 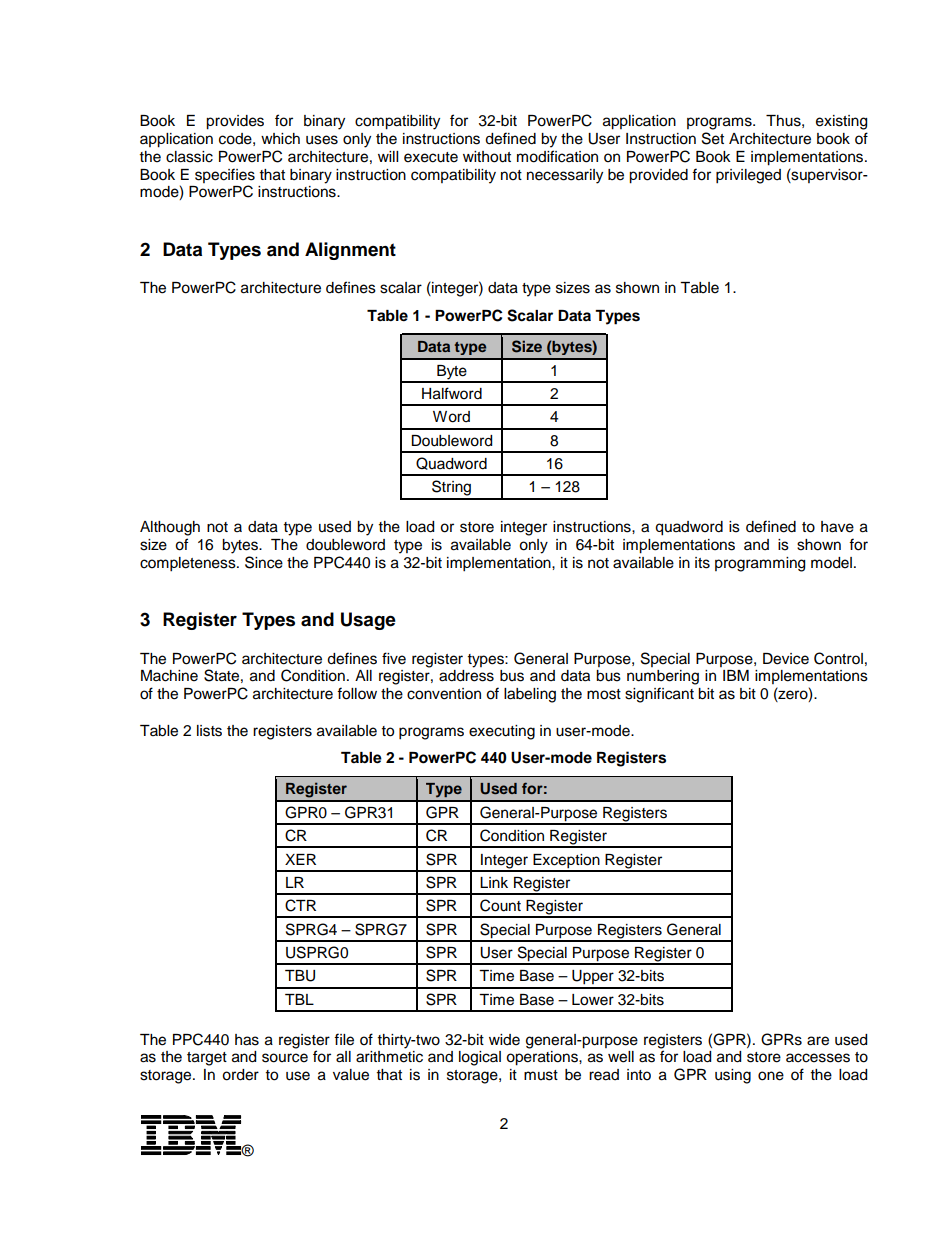 I want to click on XER, so click(x=300, y=859).
